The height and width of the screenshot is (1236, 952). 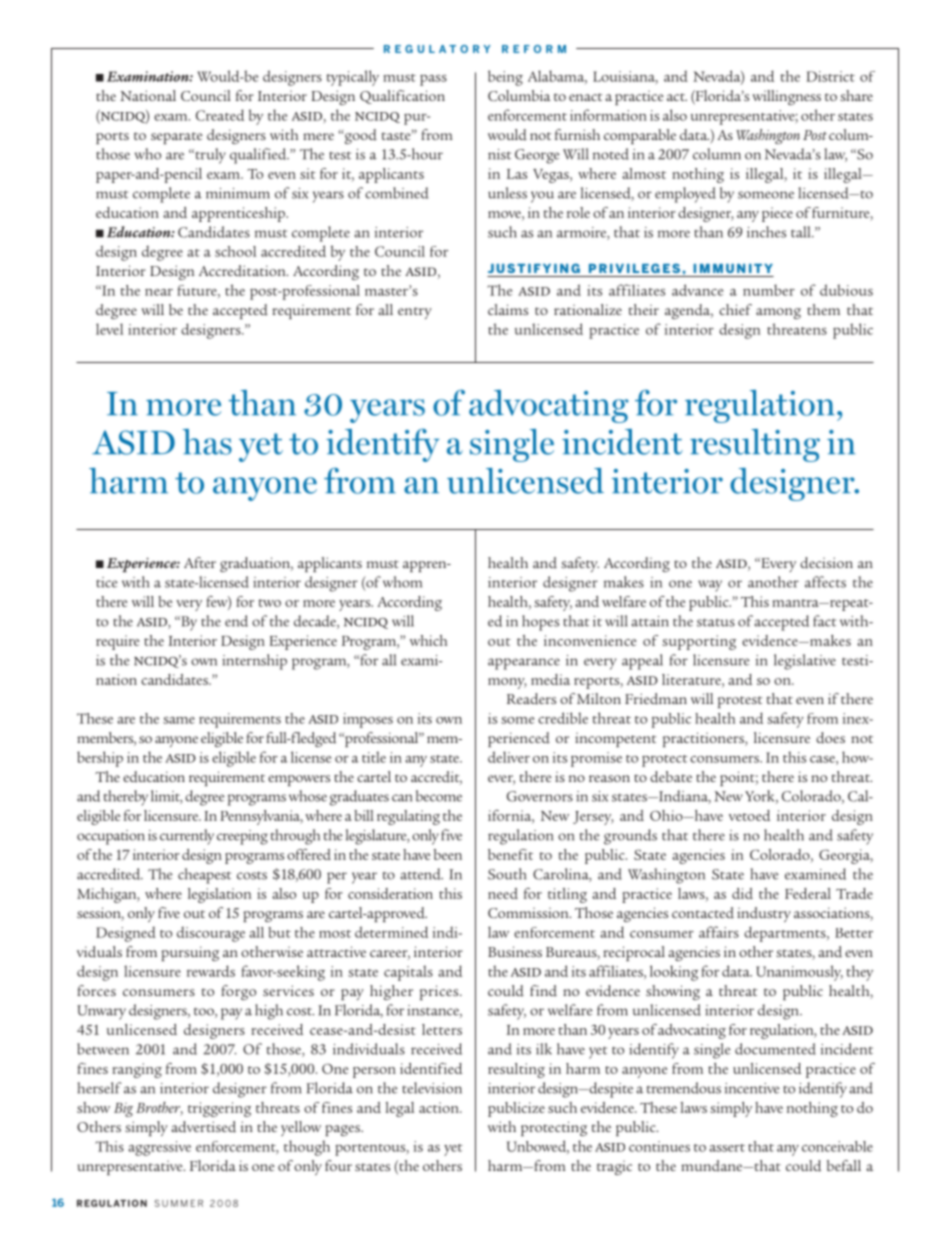 I want to click on become, so click(x=439, y=796).
